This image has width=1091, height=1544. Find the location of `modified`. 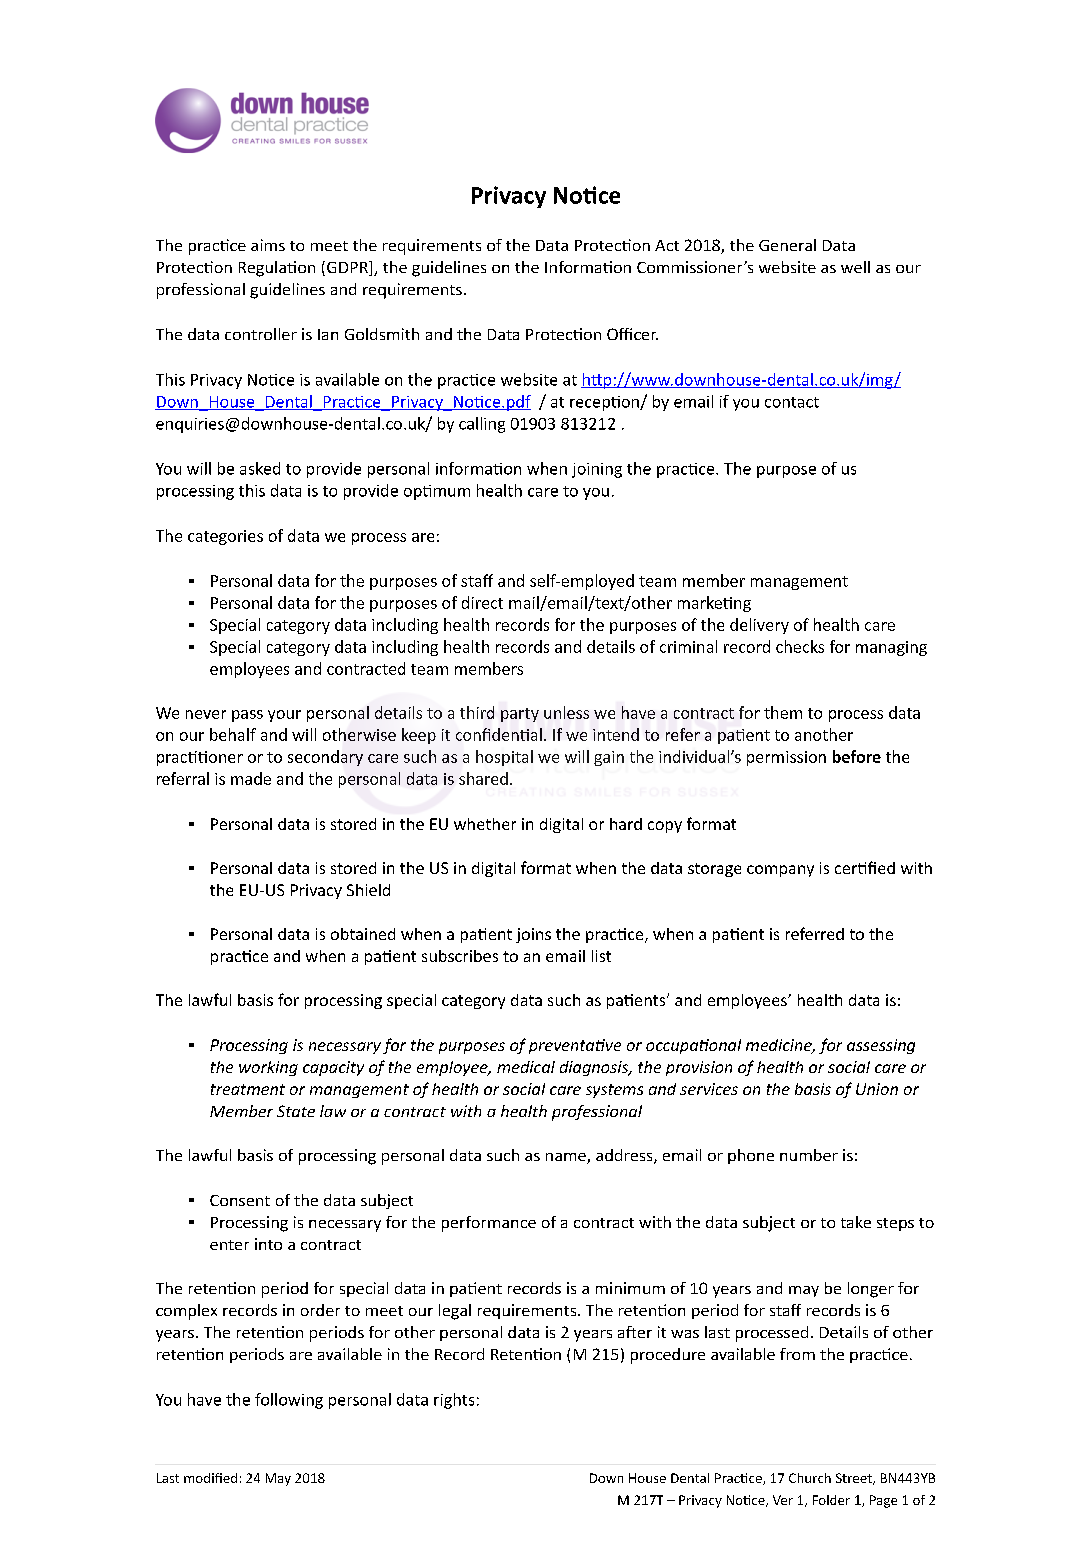

modified is located at coordinates (210, 1478).
